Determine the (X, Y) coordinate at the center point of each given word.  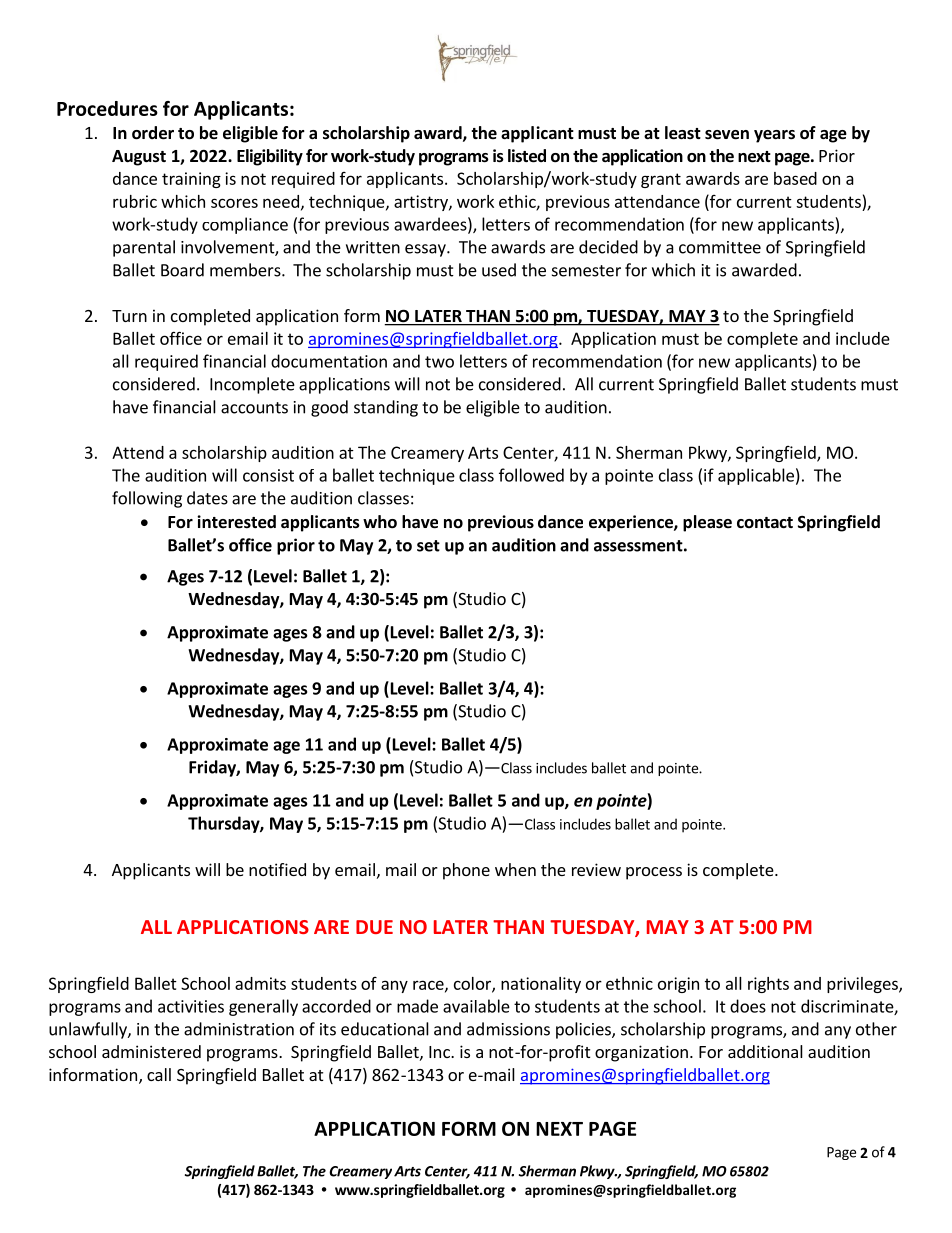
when (515, 869)
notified (277, 869)
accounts (254, 408)
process (654, 873)
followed (531, 475)
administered (151, 1051)
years (774, 136)
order (153, 133)
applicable (756, 476)
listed (527, 156)
